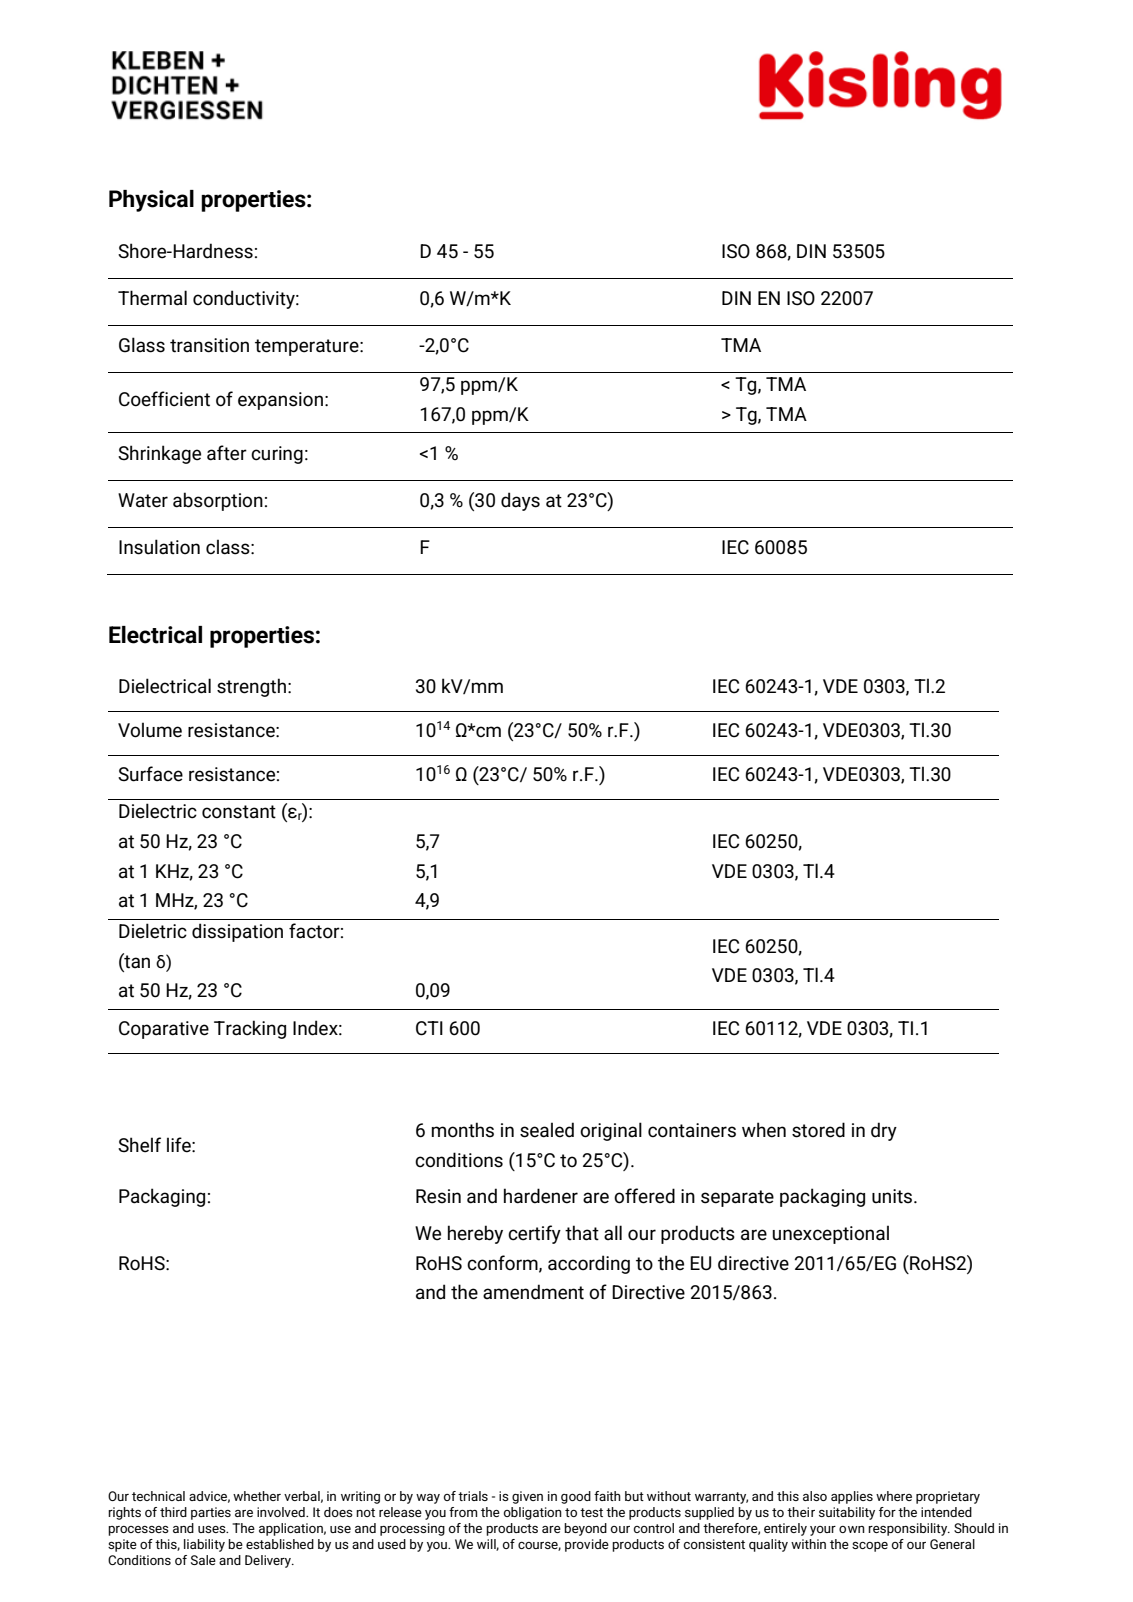 The width and height of the screenshot is (1133, 1602). What do you see at coordinates (213, 1529) in the screenshot?
I see `uses` at bounding box center [213, 1529].
